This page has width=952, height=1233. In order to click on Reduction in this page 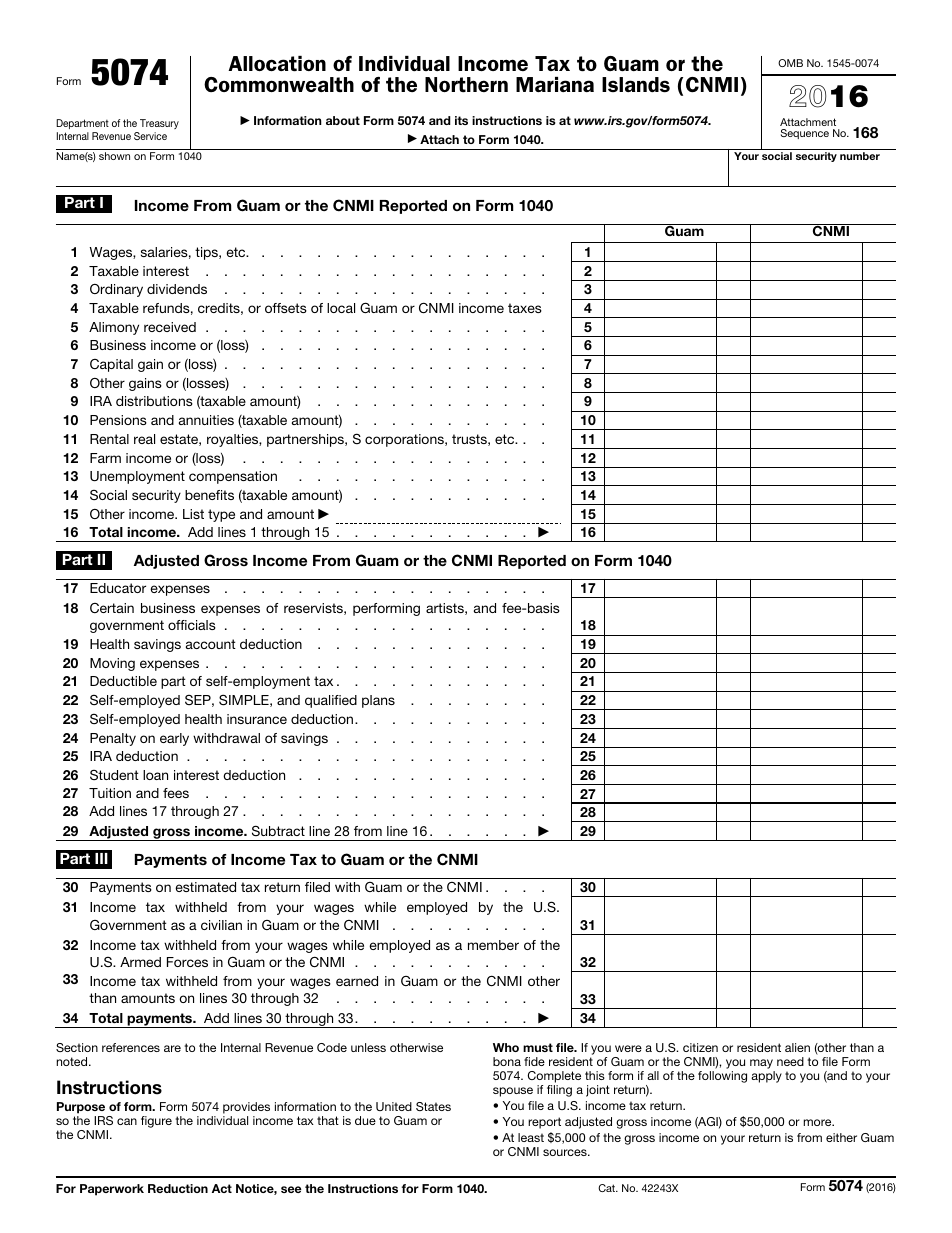, I will do `click(178, 1188)`.
